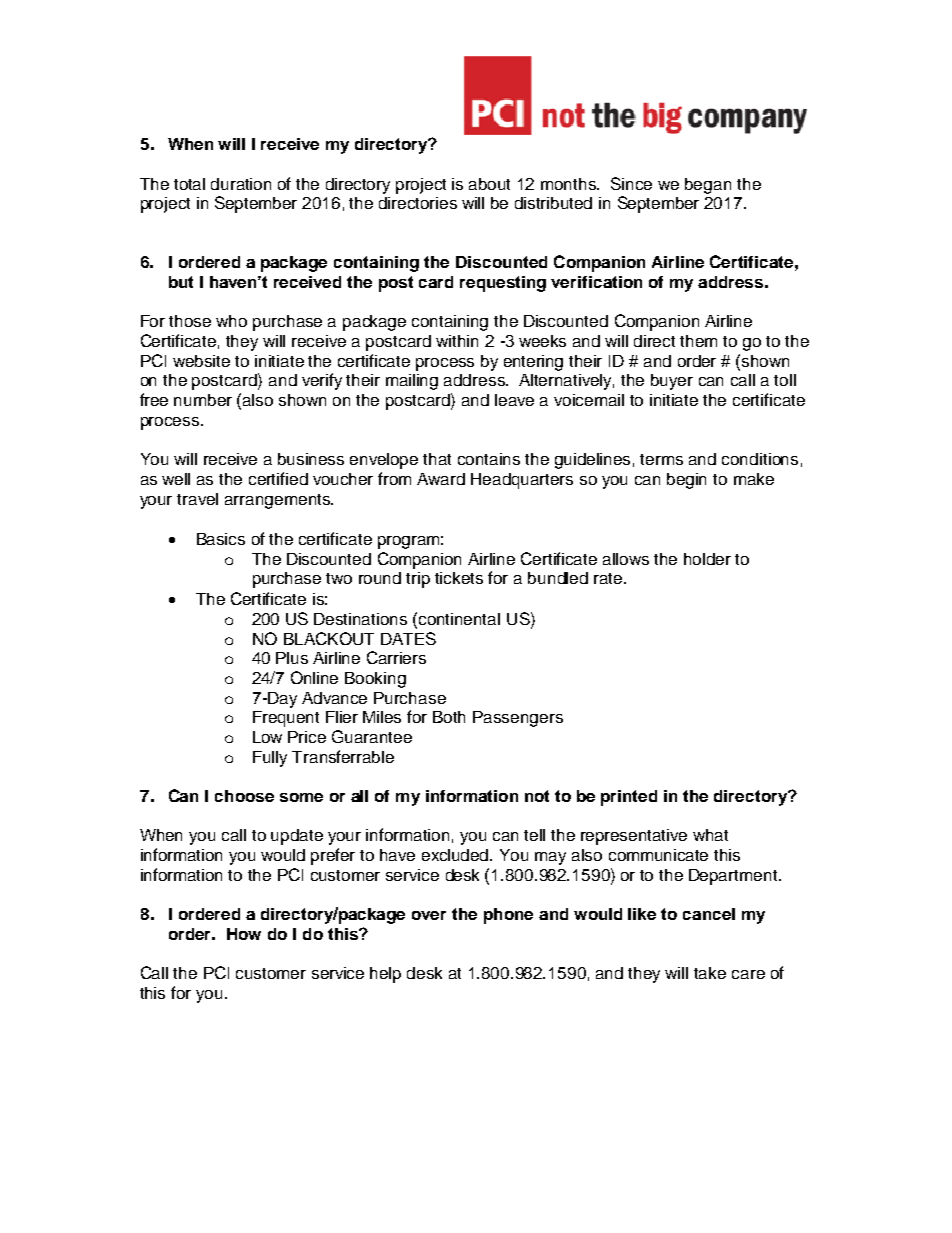 The image size is (952, 1233). I want to click on phone, so click(508, 916).
